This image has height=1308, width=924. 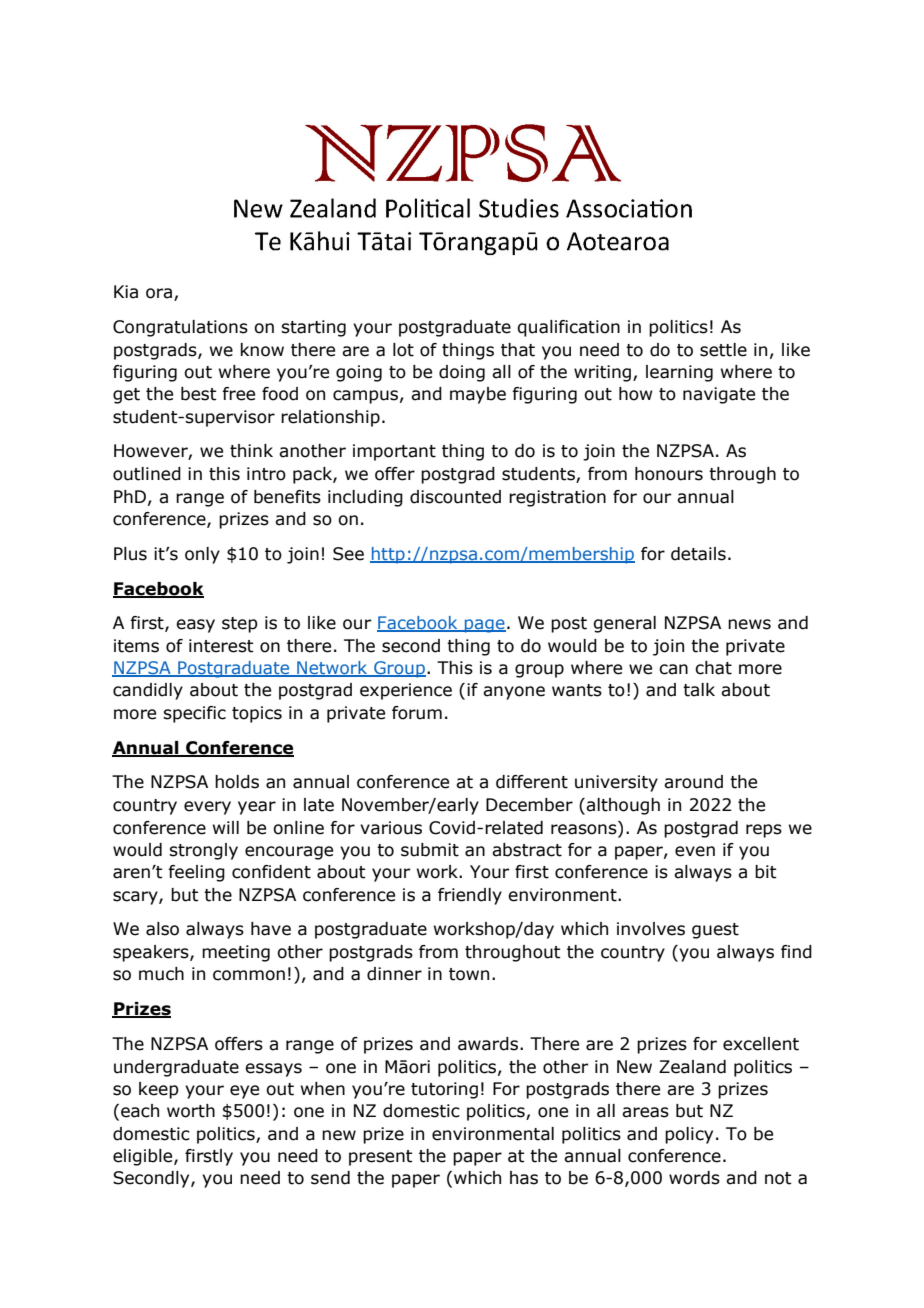 What do you see at coordinates (191, 1111) in the image?
I see `worth` at bounding box center [191, 1111].
